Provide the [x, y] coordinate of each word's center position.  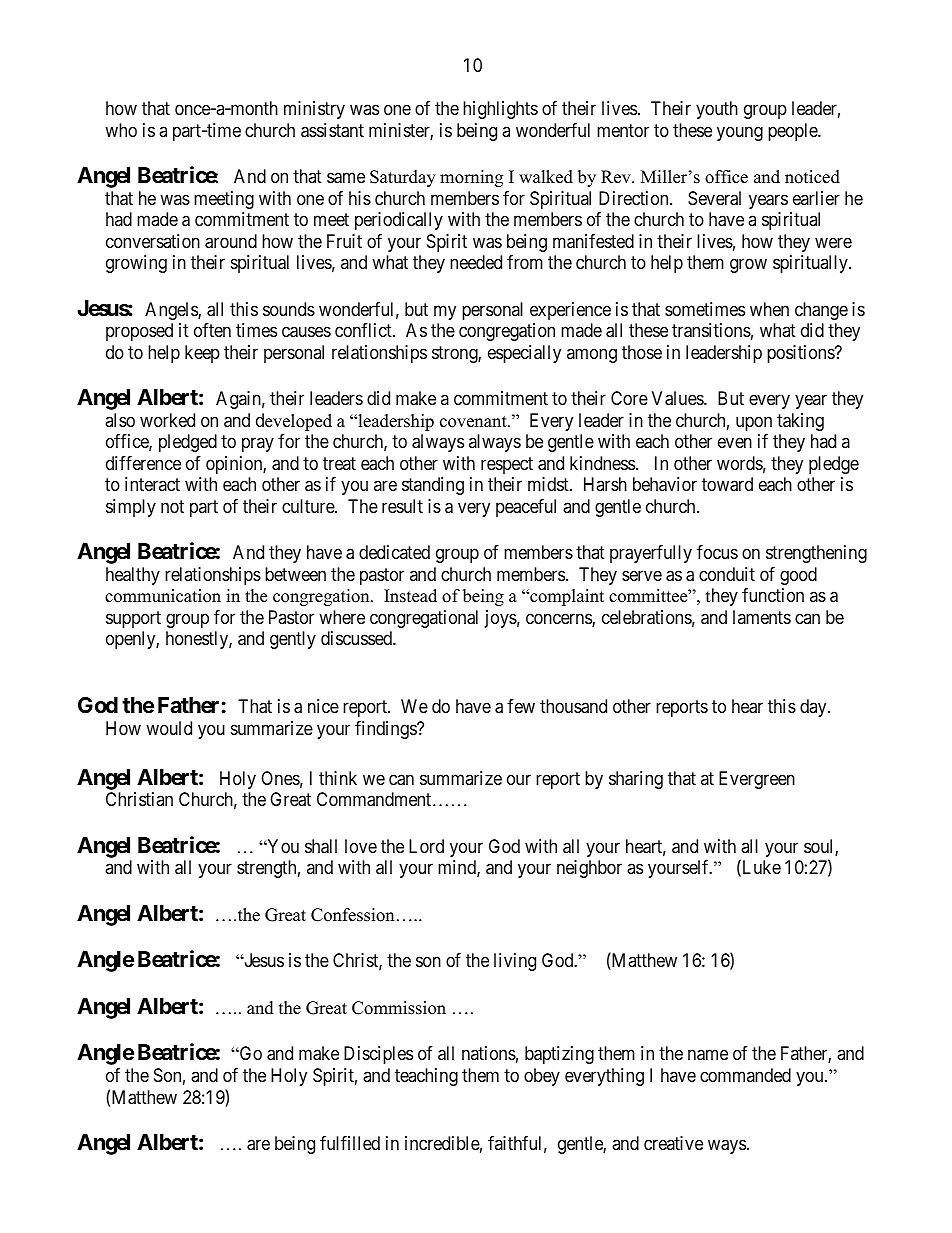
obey [542, 1077]
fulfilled [350, 1143]
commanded [745, 1075]
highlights [500, 110]
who [121, 130]
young [740, 133]
